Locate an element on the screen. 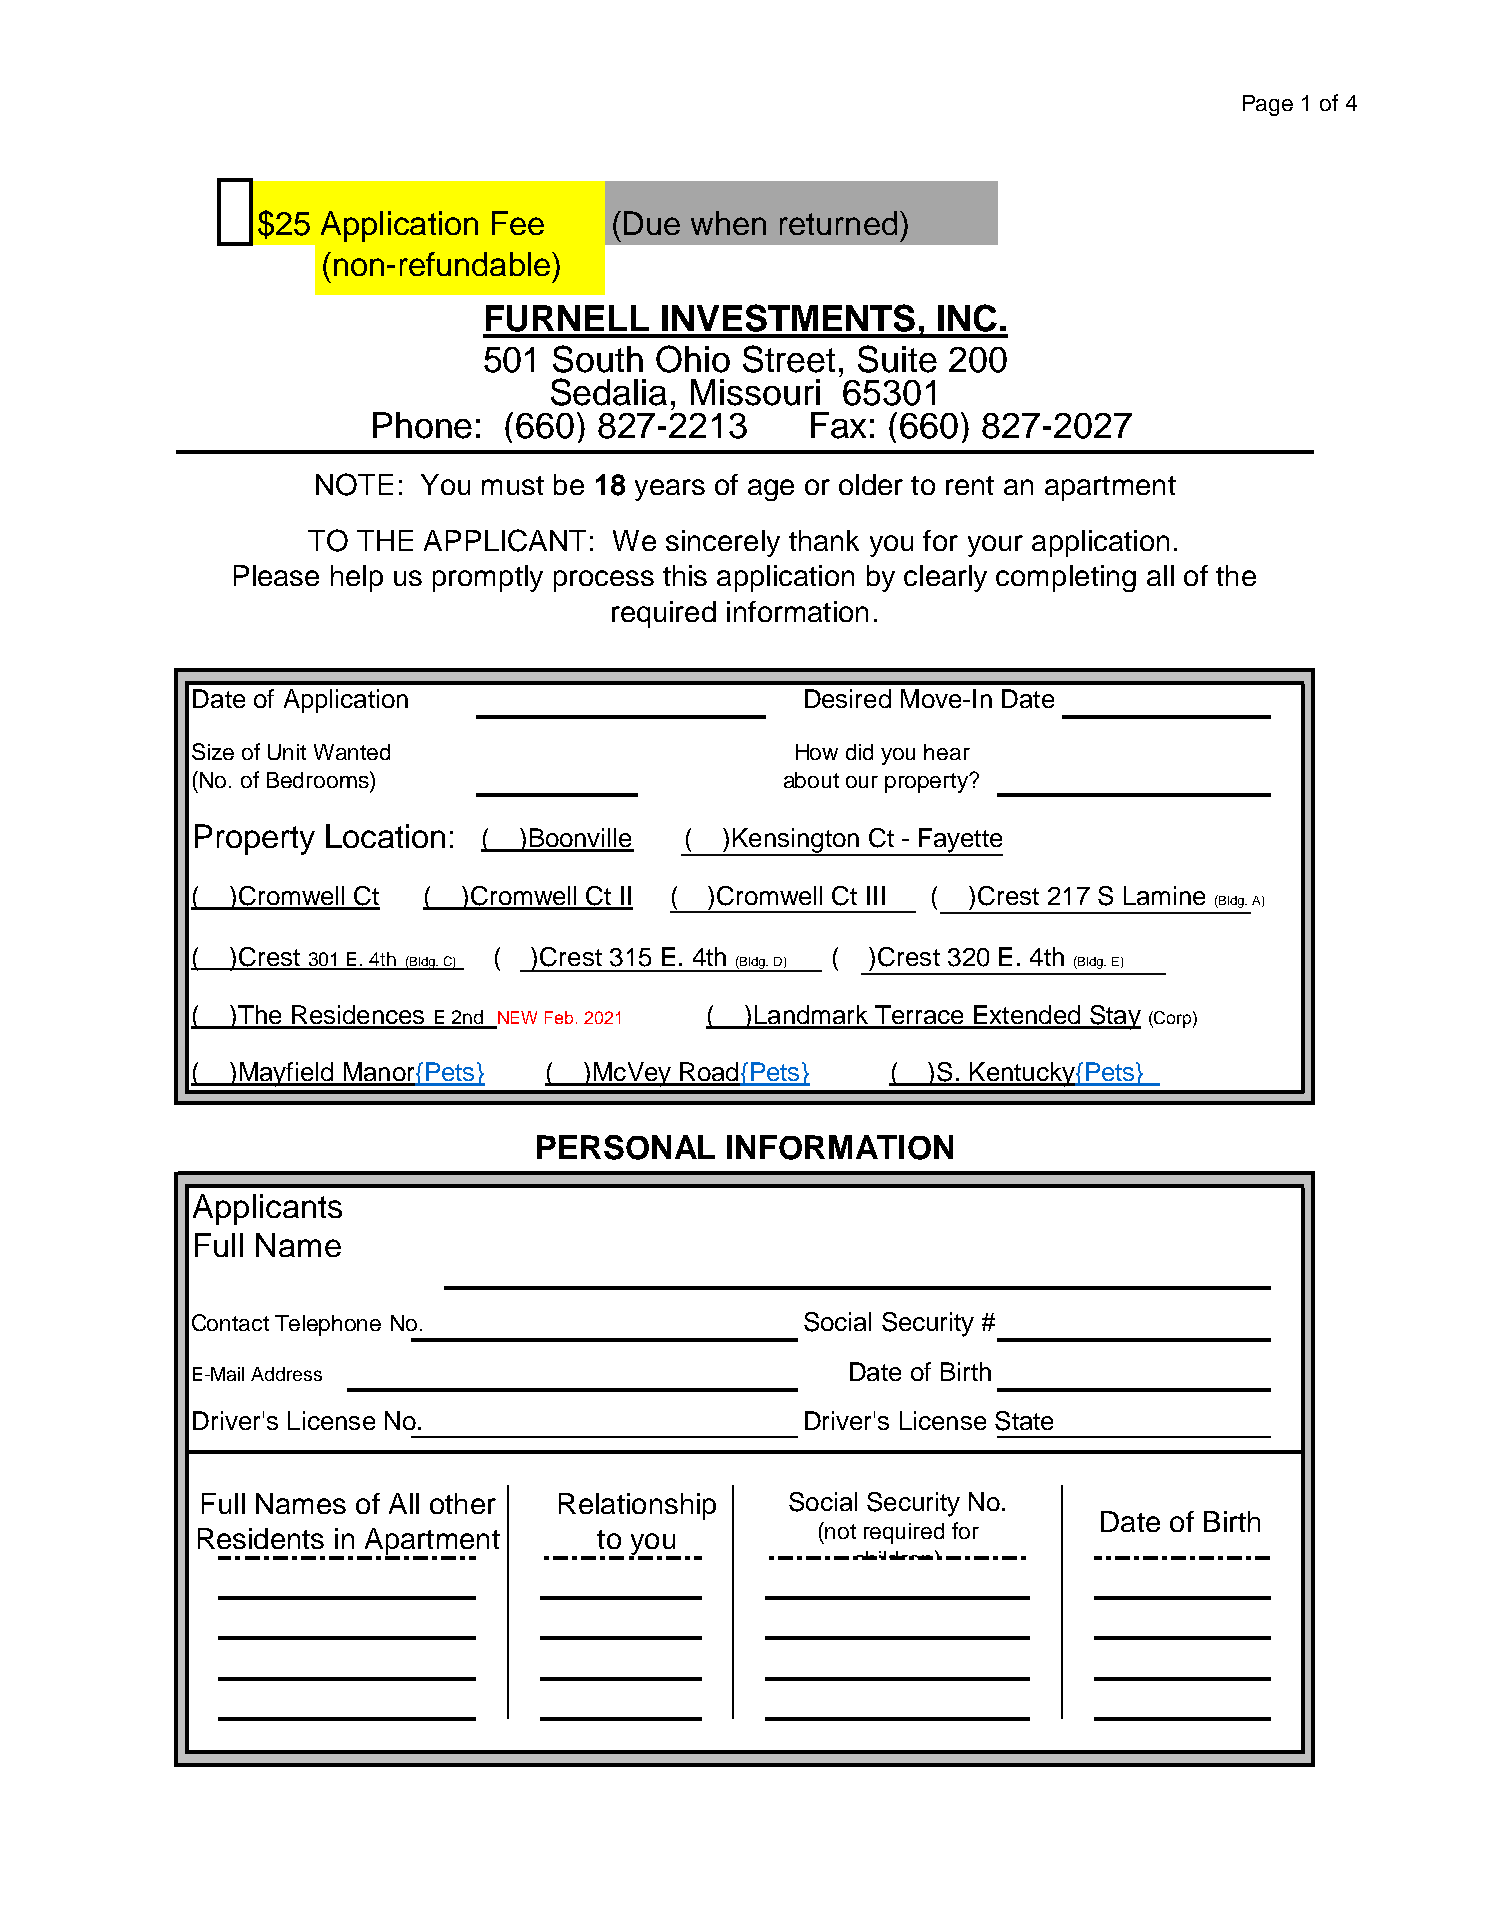  Relationship is located at coordinates (637, 1506).
